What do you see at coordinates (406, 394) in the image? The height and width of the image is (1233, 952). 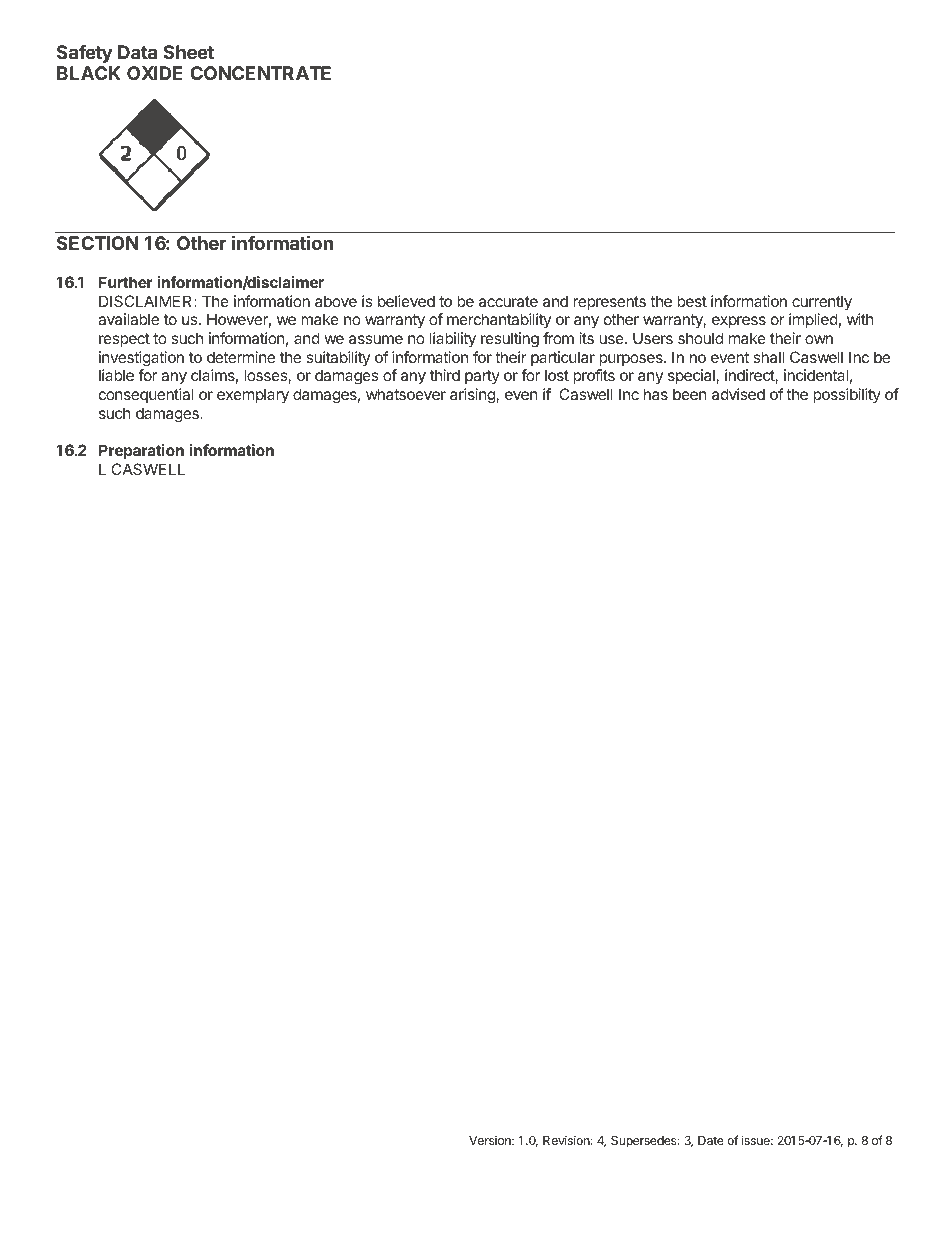 I see `whatsoever` at bounding box center [406, 394].
